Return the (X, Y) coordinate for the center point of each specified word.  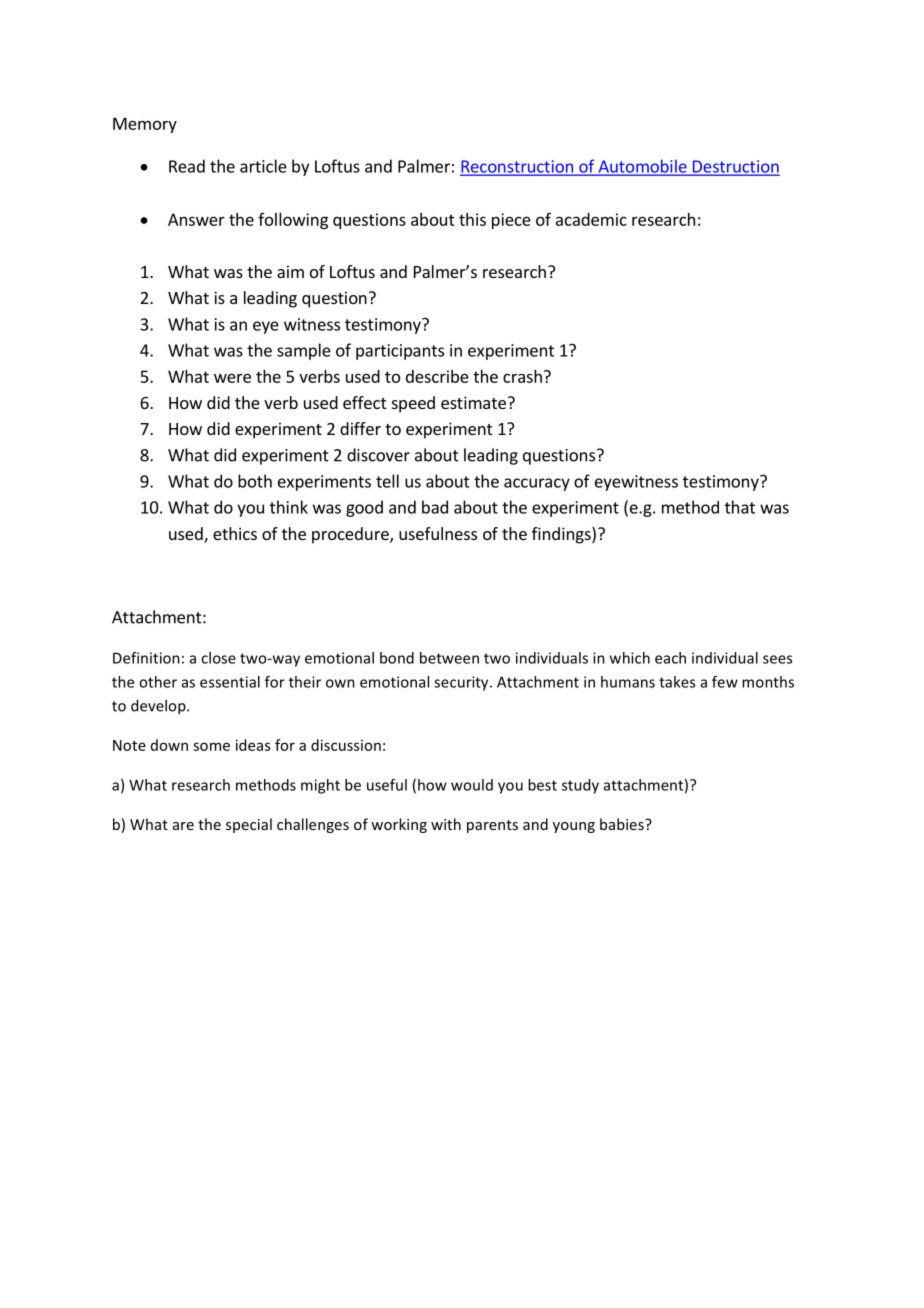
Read (187, 166)
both (255, 481)
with (446, 824)
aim (290, 271)
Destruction (735, 167)
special (249, 825)
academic (591, 219)
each (670, 658)
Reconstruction (517, 167)
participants (400, 352)
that (740, 507)
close (218, 658)
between (449, 658)
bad (435, 507)
